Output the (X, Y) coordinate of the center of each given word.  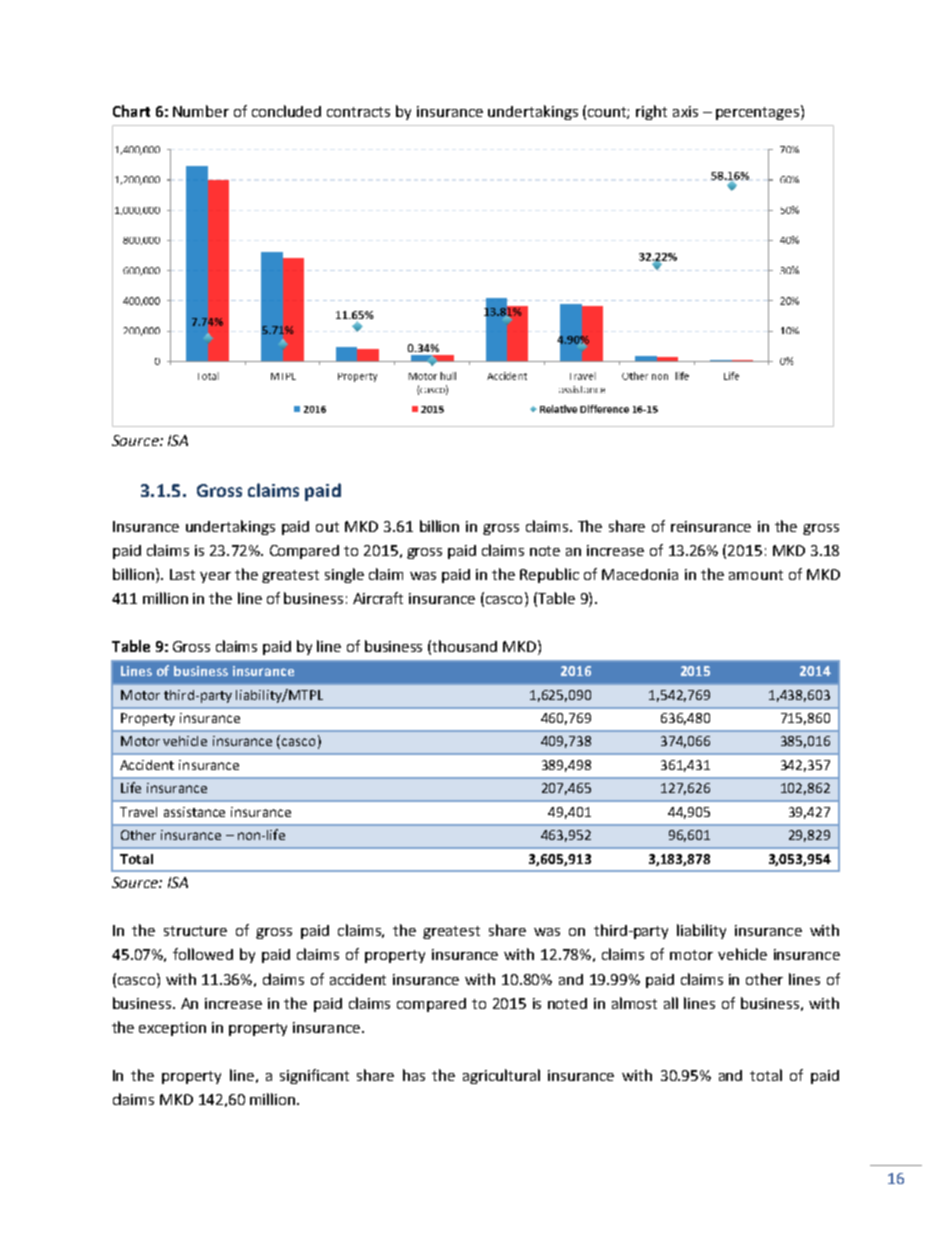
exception (172, 1029)
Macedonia (640, 574)
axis (685, 111)
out (327, 527)
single (344, 575)
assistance (194, 812)
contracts (358, 112)
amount (756, 575)
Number (201, 111)
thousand (464, 646)
